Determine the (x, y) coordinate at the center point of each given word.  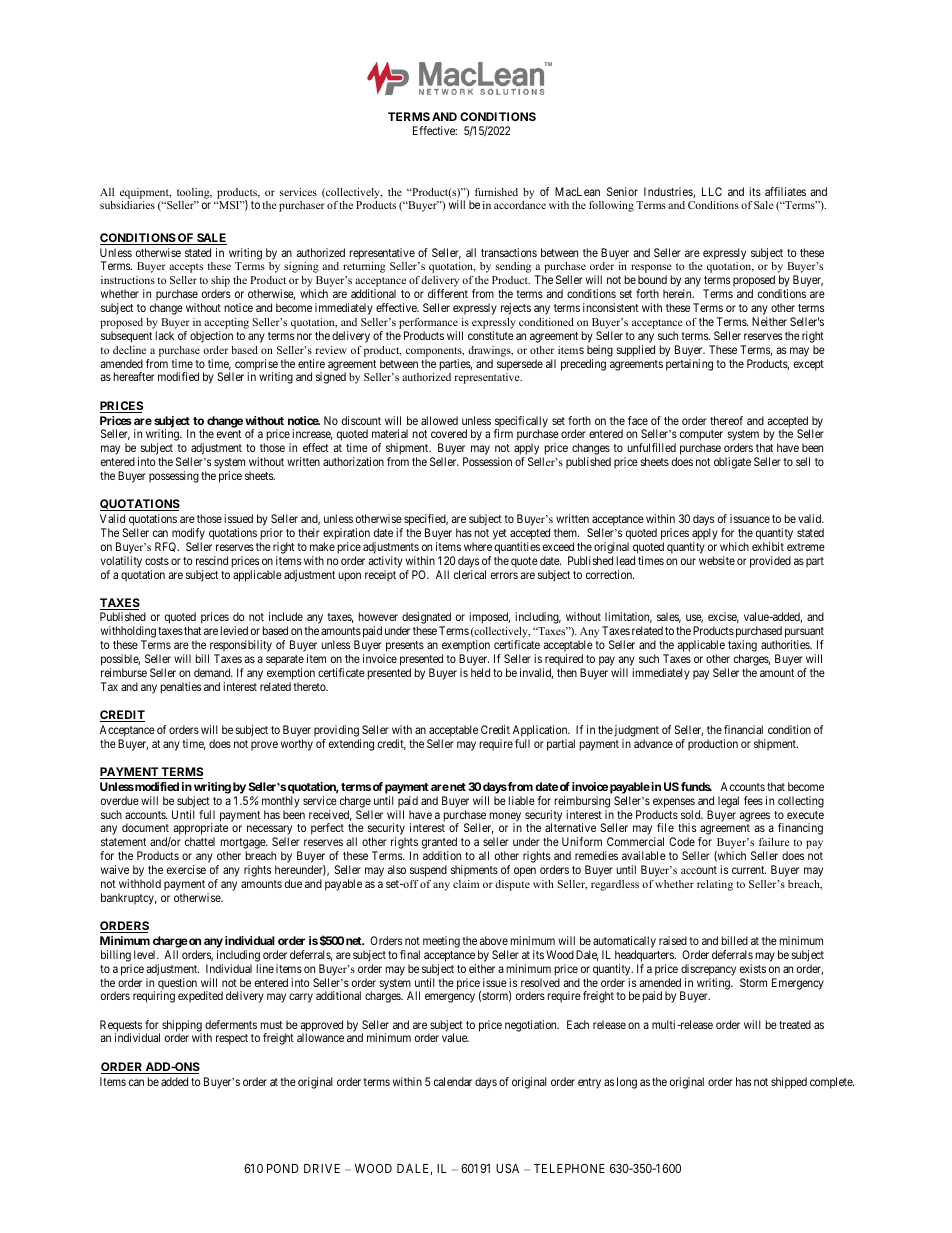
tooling (194, 193)
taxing (742, 647)
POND (283, 1168)
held (480, 672)
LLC (712, 191)
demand (213, 672)
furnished (496, 192)
